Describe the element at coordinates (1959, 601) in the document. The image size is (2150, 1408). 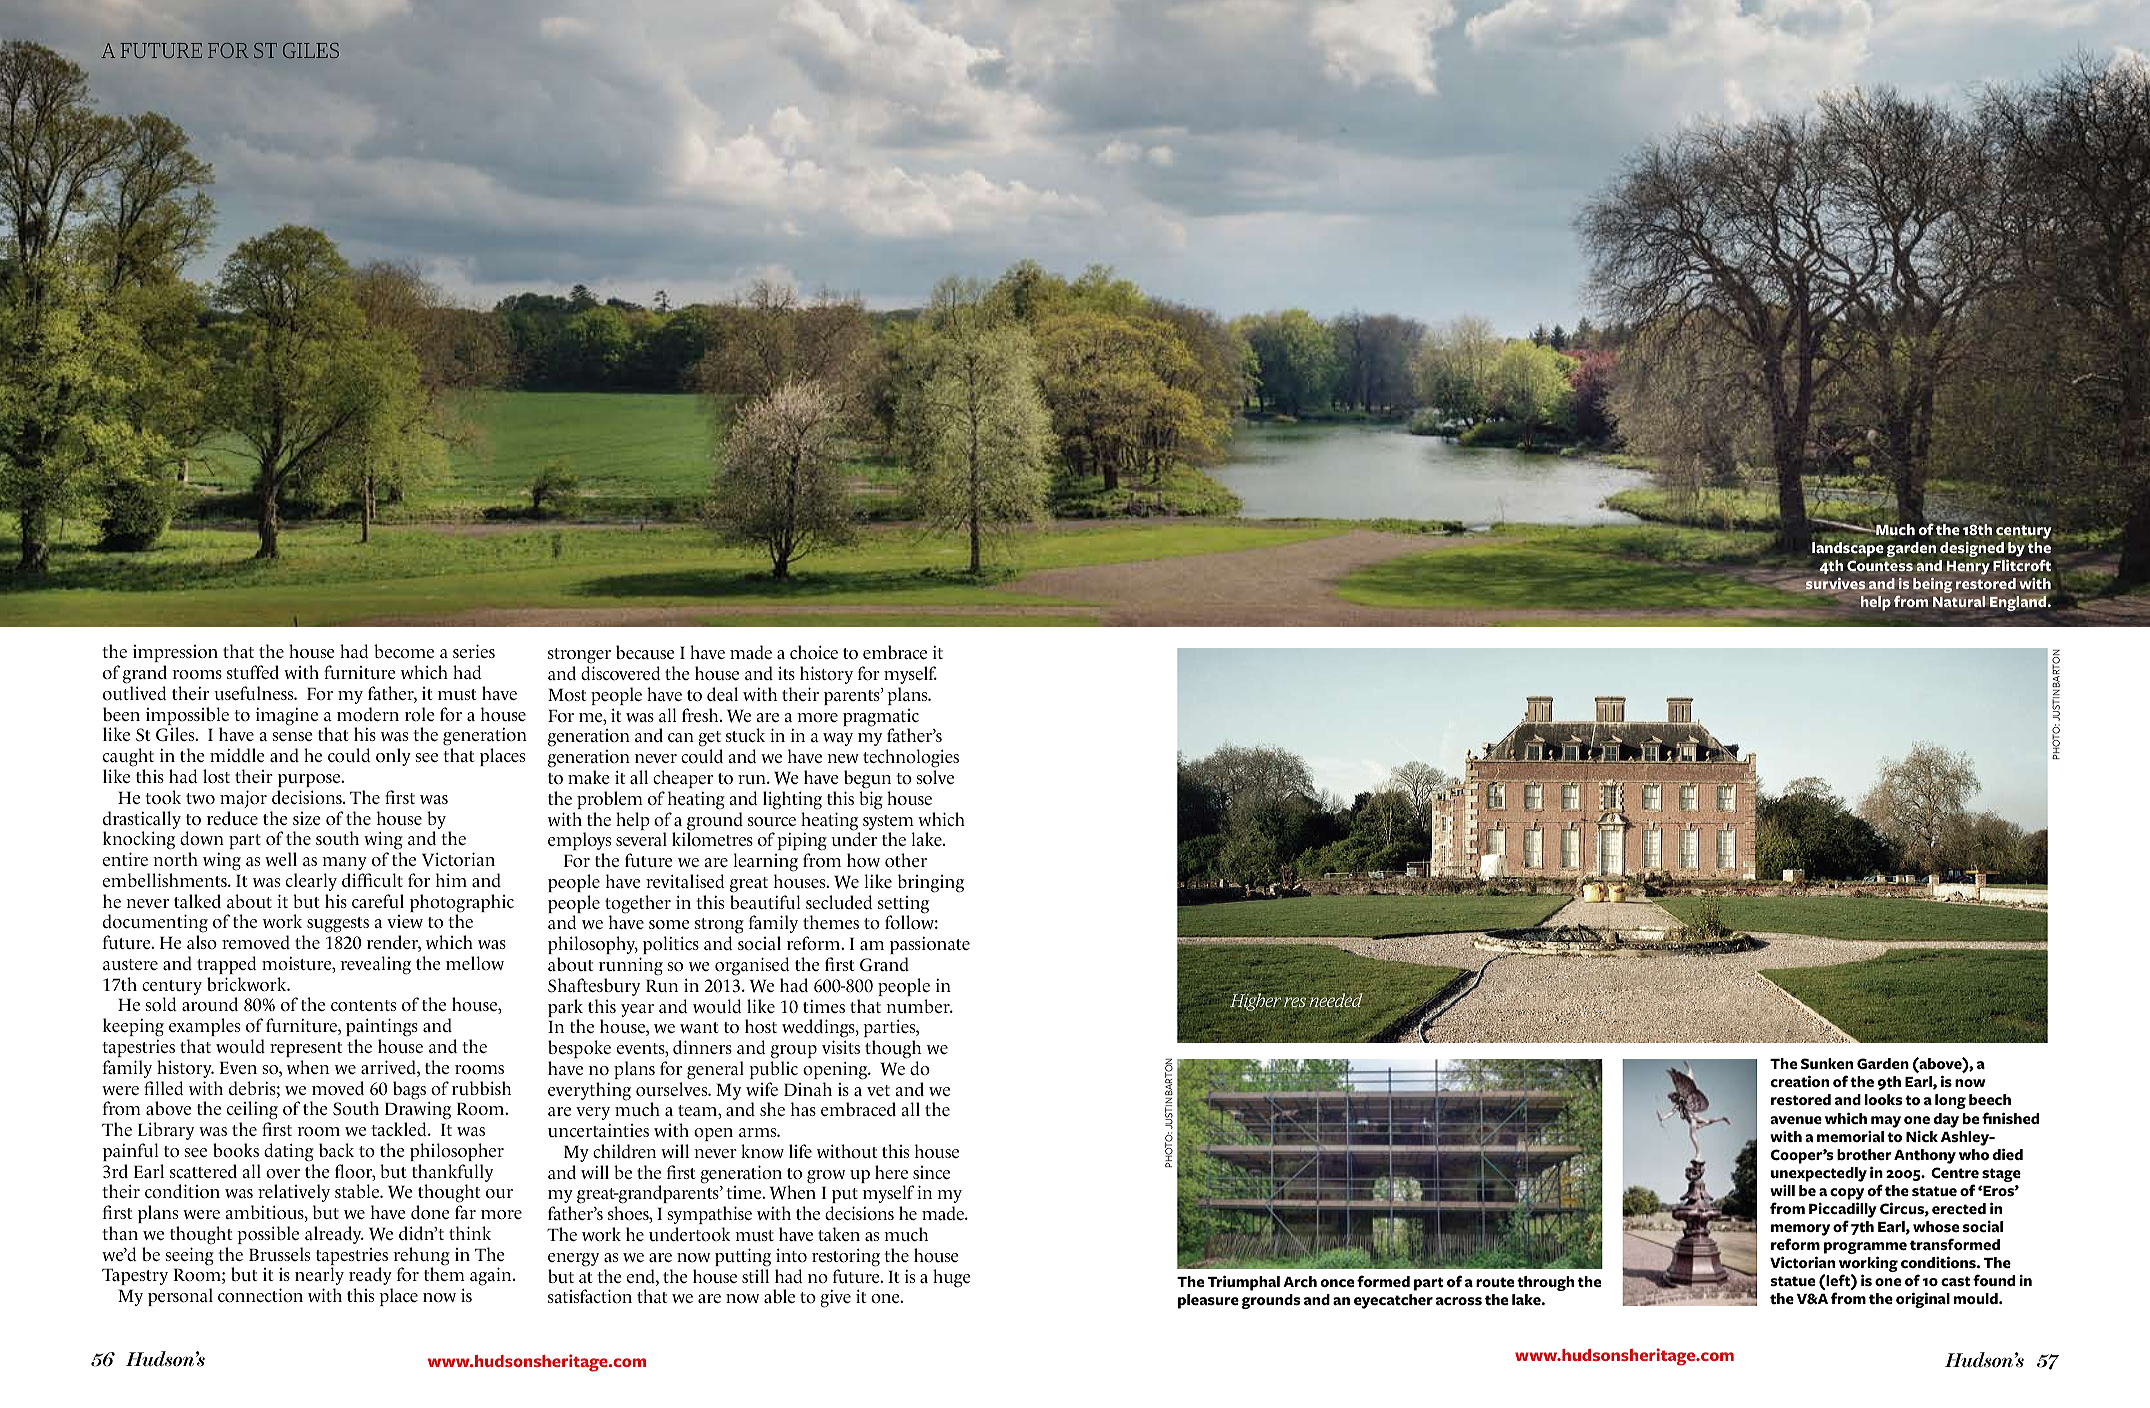
I see `Natural` at that location.
